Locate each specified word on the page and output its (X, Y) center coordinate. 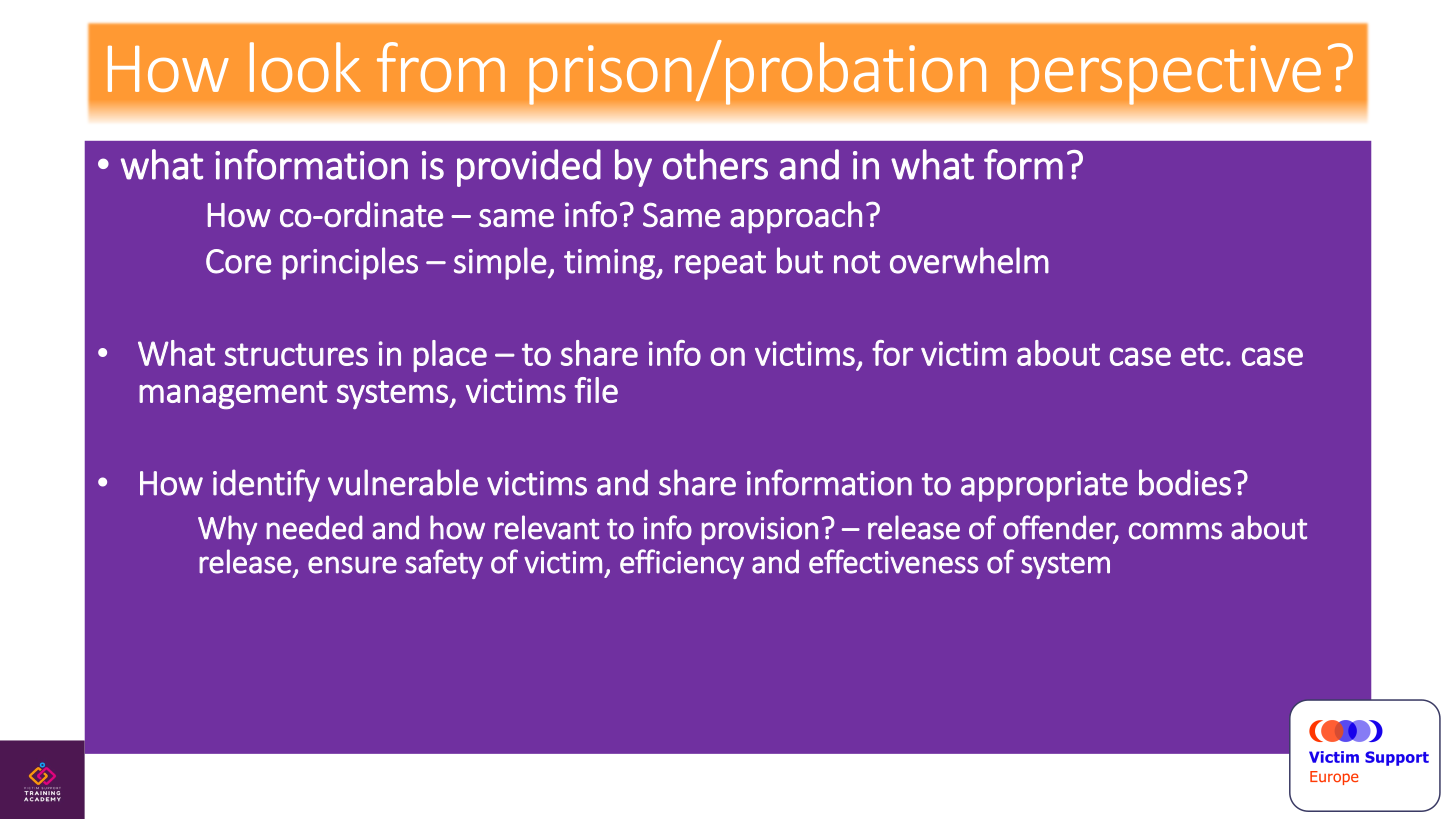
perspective (1166, 75)
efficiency (682, 564)
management (233, 394)
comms (1175, 531)
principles (350, 263)
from (441, 67)
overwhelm (969, 260)
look (305, 67)
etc (1202, 354)
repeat (720, 265)
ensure (352, 565)
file (596, 390)
